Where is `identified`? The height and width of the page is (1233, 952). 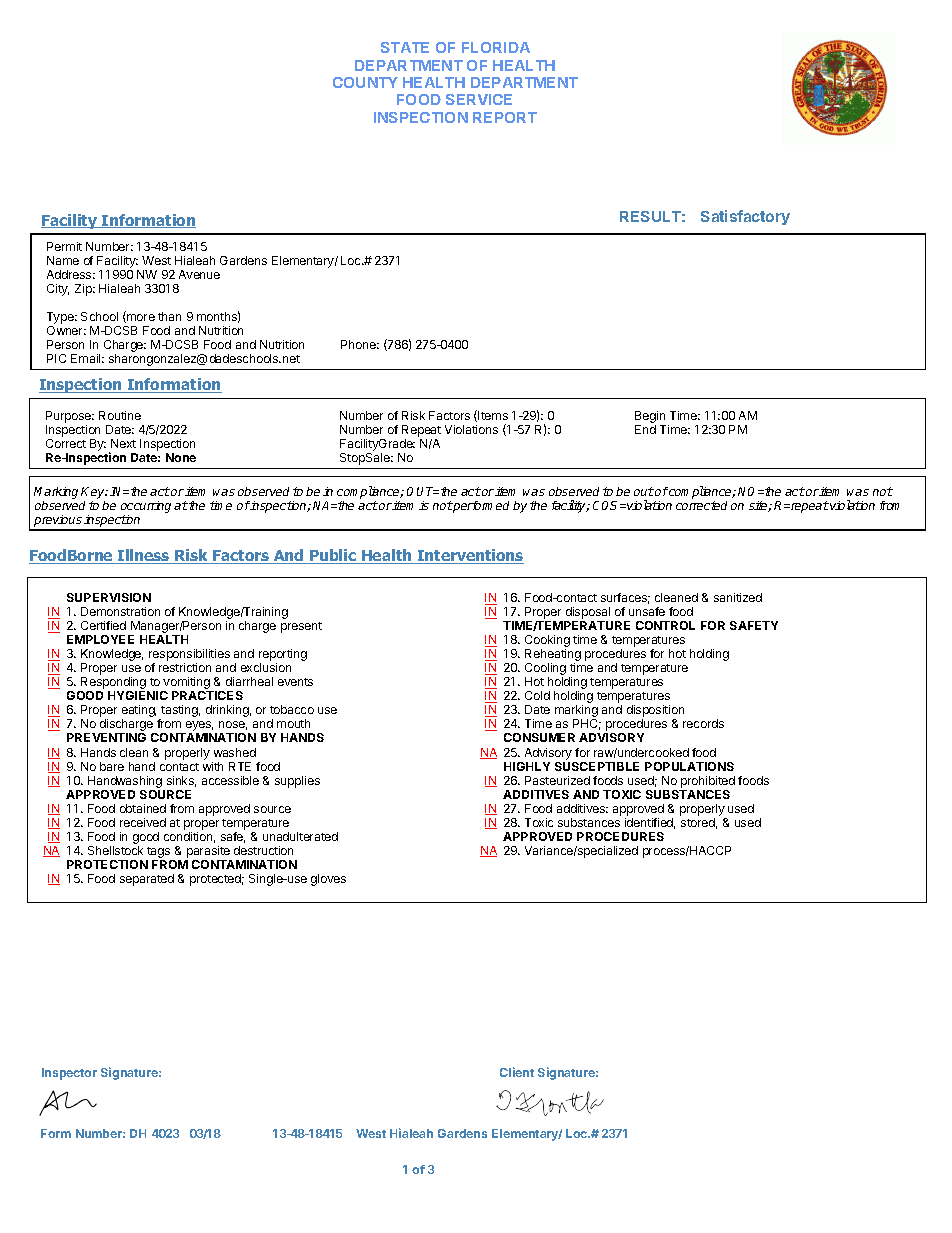 identified is located at coordinates (650, 823).
